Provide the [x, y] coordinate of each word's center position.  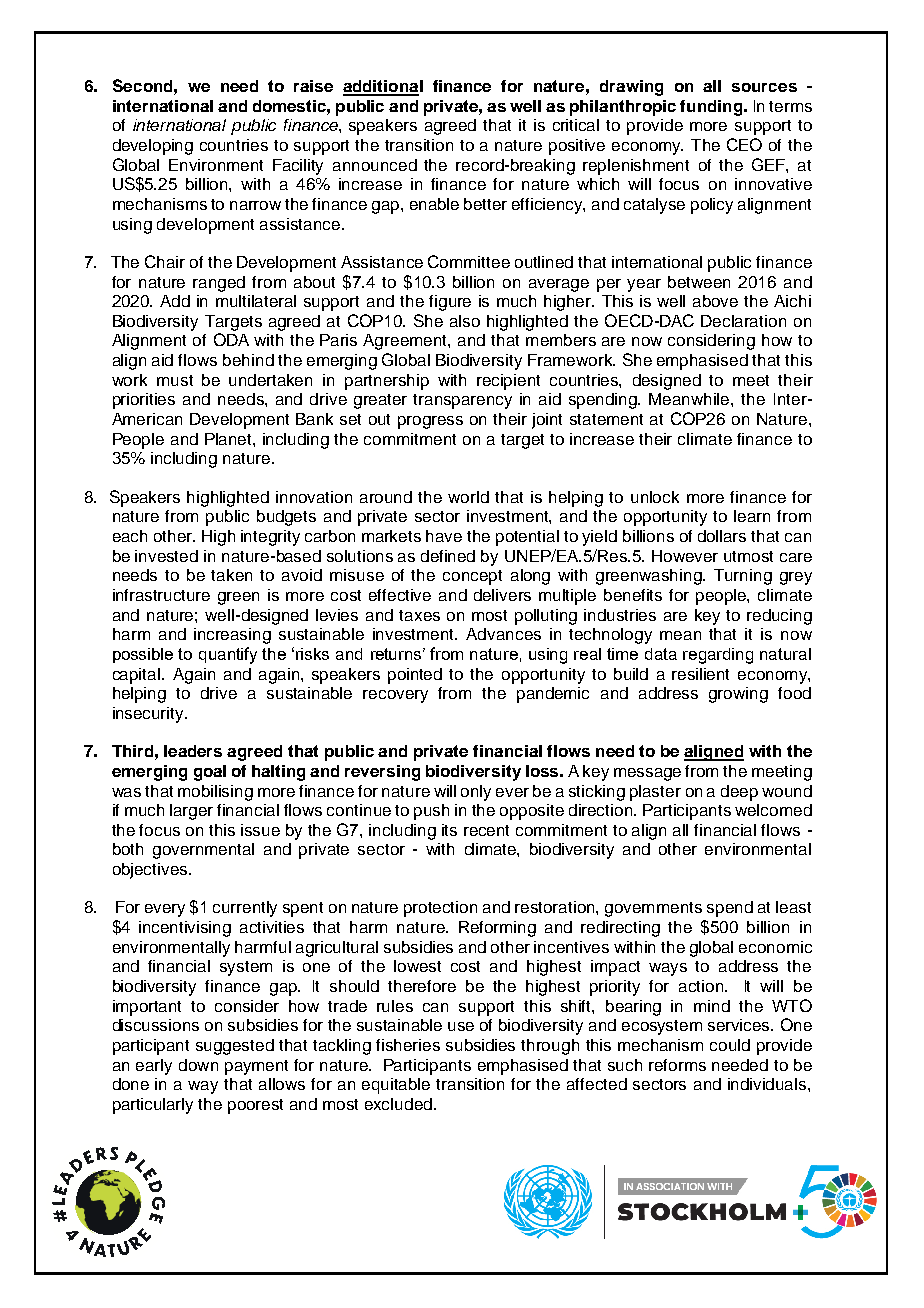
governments [653, 909]
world [468, 497]
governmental [203, 851]
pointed [415, 676]
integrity [270, 538]
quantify [228, 655]
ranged [219, 284]
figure [450, 303]
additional [383, 87]
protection [440, 909]
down [198, 1065]
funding [712, 108]
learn [752, 516]
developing [153, 147]
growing [738, 695]
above [715, 301]
